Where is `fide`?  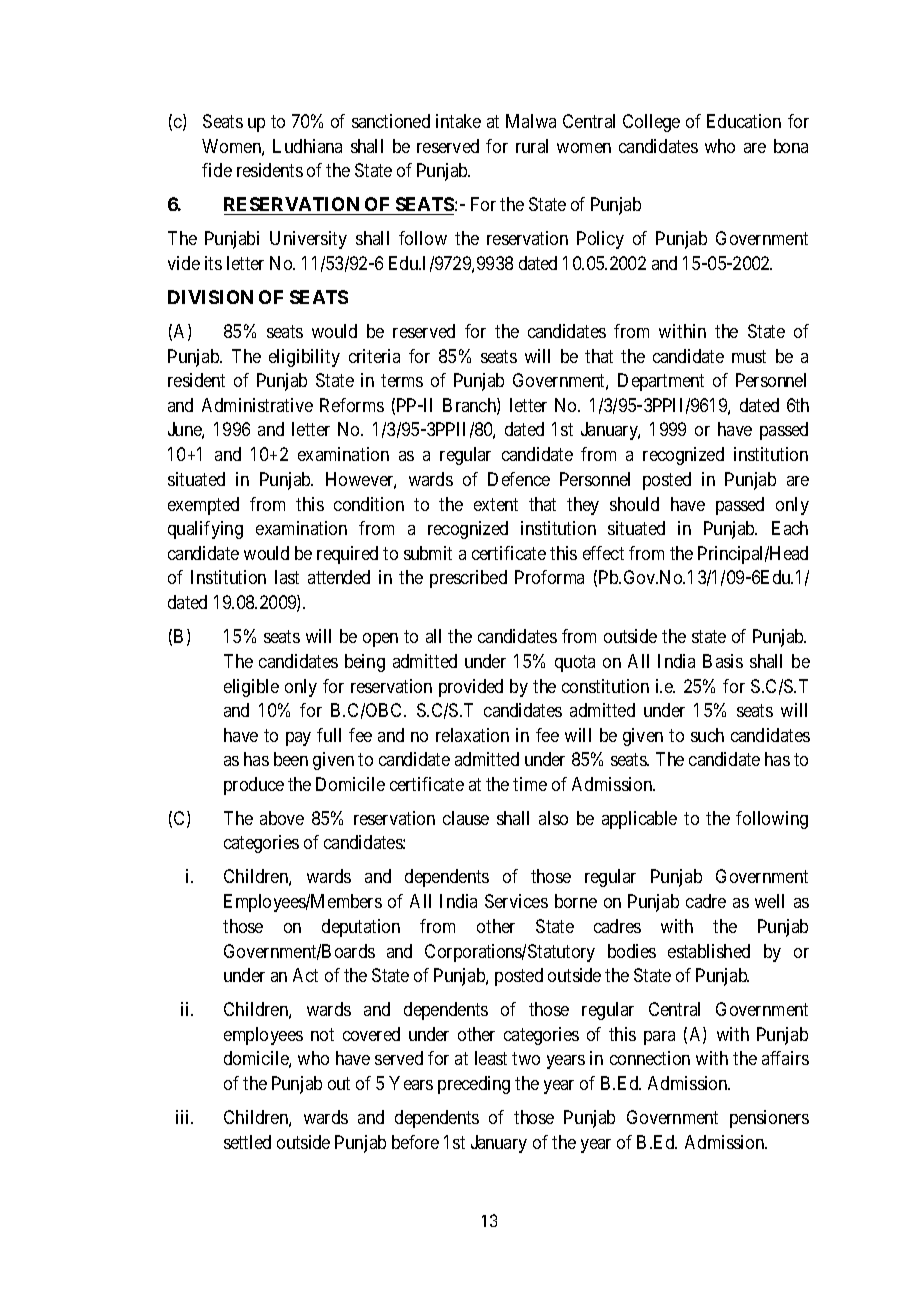
fide is located at coordinates (217, 170).
